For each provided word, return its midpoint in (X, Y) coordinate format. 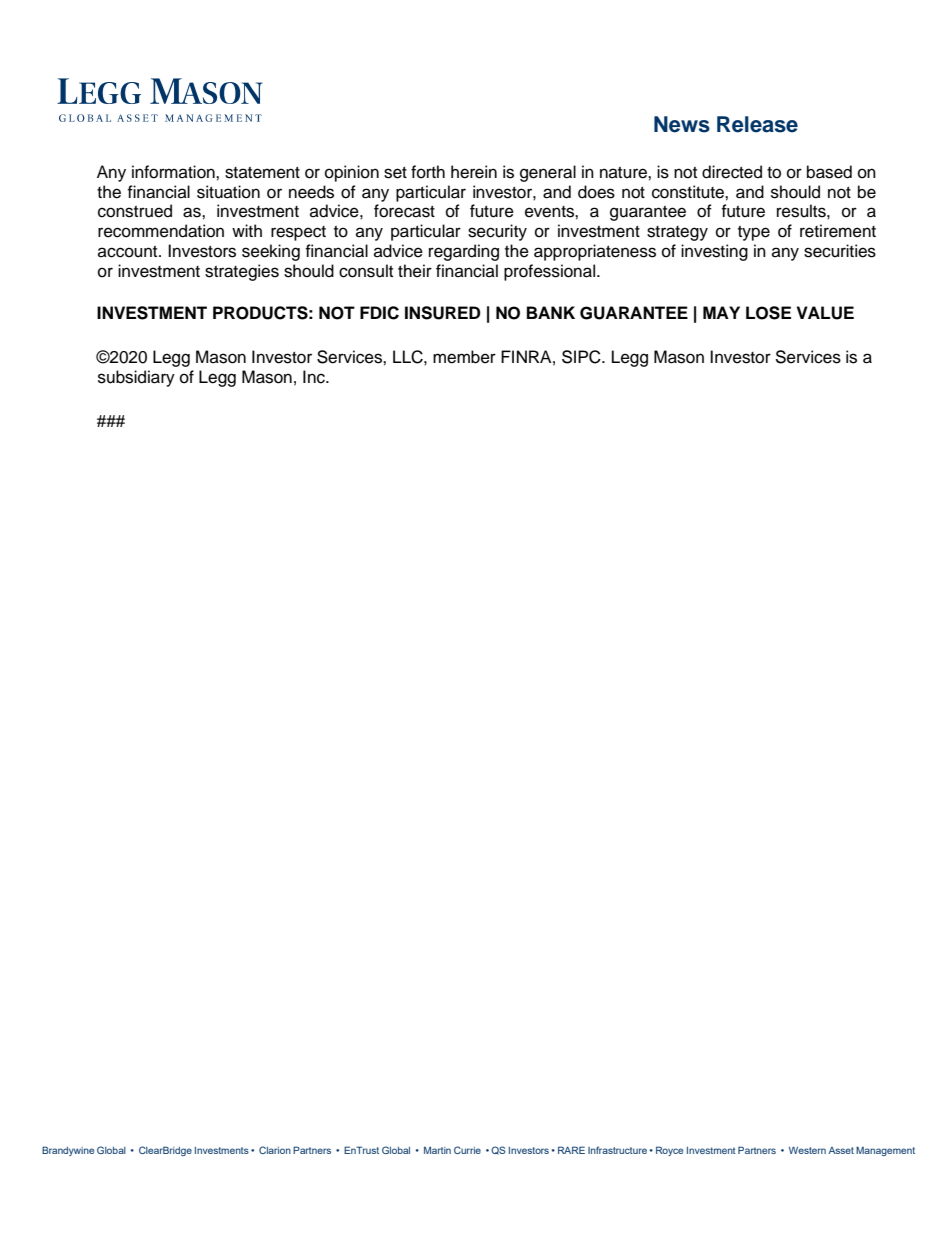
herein (474, 172)
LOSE (768, 313)
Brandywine (68, 1151)
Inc (315, 377)
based (829, 172)
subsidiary (136, 378)
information (174, 172)
